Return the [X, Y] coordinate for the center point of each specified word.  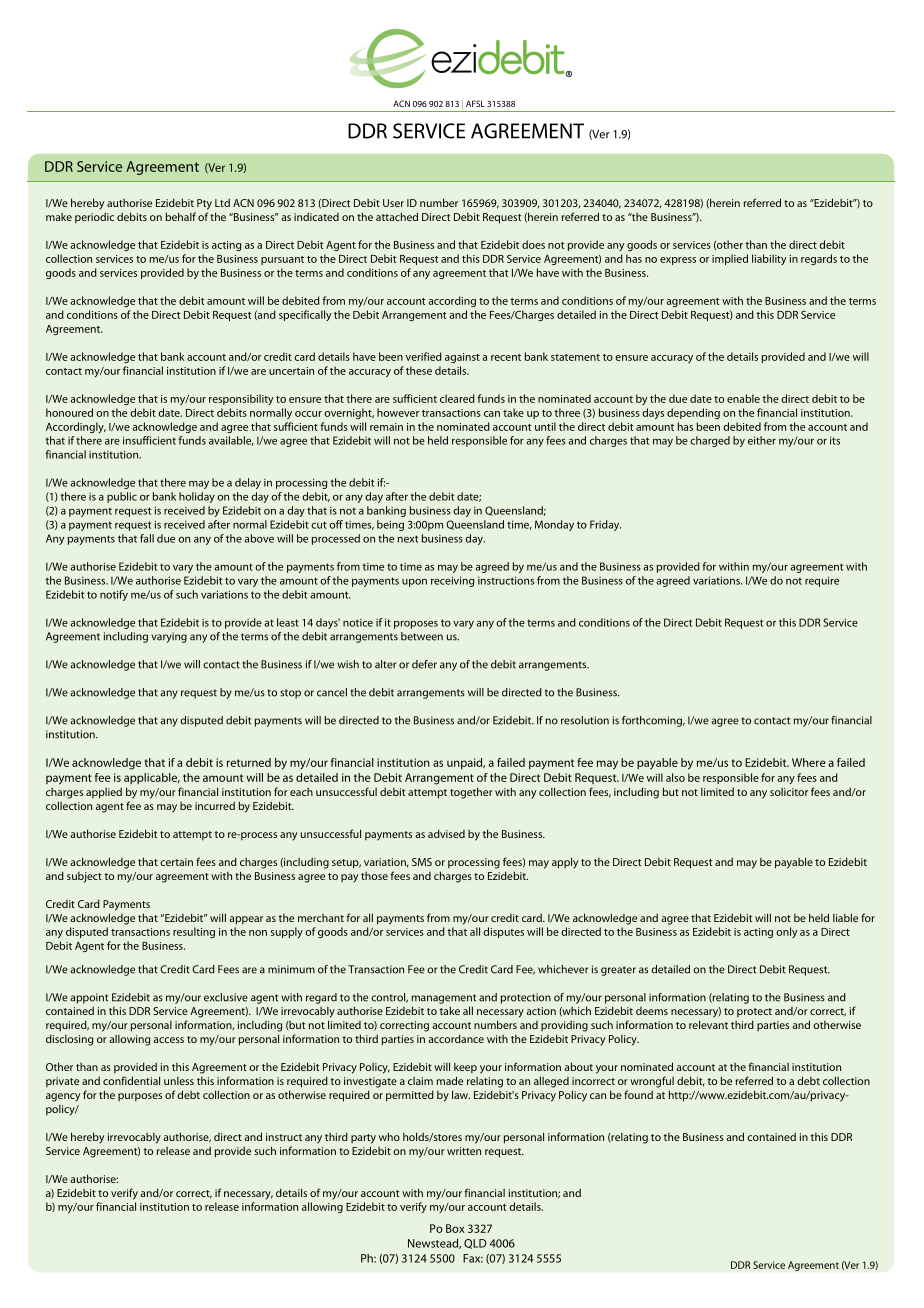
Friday [605, 525]
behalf [181, 216]
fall [147, 538]
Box [455, 1228]
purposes [140, 1097]
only [787, 932]
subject [84, 877]
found [638, 1094]
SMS [422, 862]
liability [769, 259]
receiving [452, 581]
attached [397, 216]
